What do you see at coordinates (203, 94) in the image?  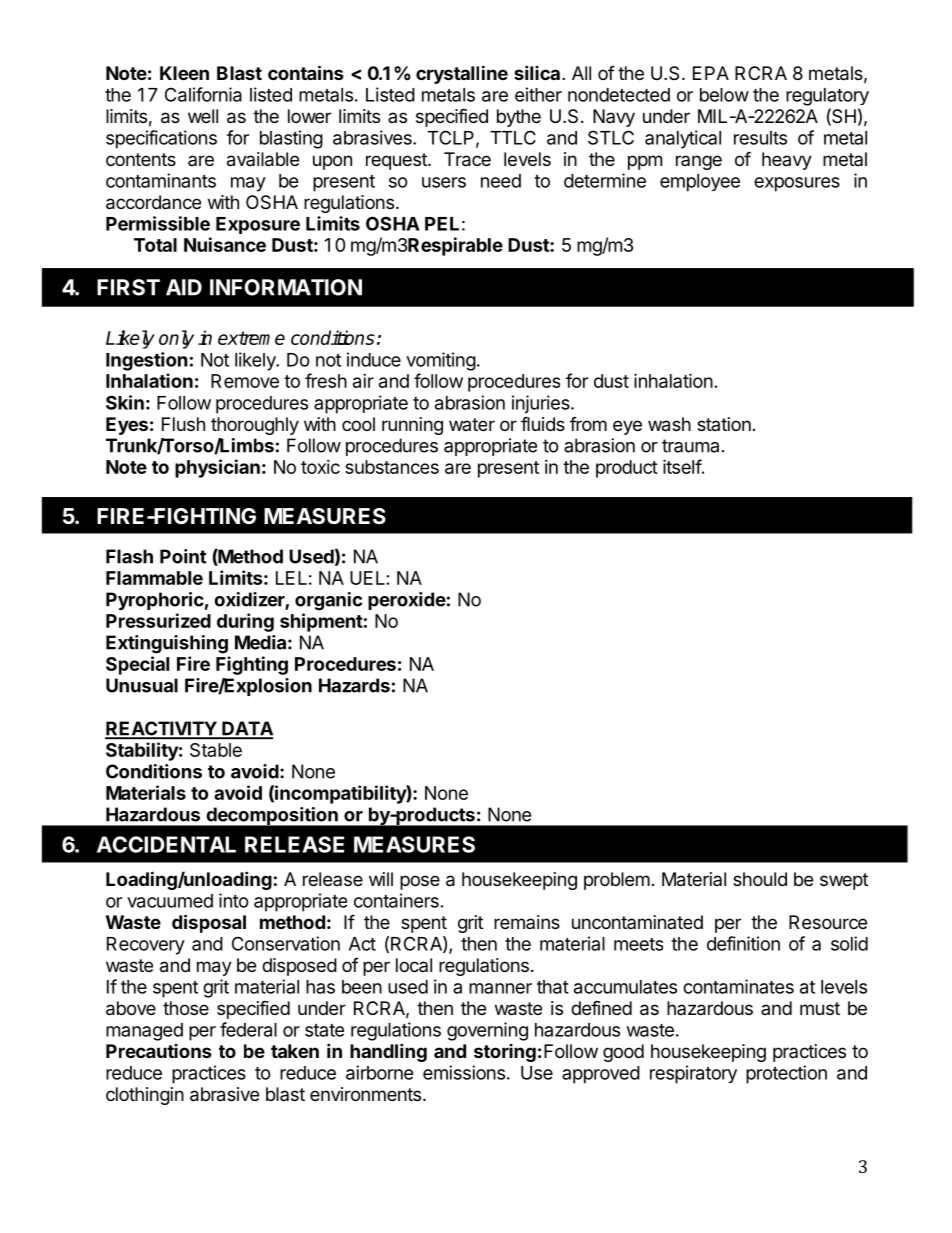 I see `California` at bounding box center [203, 94].
